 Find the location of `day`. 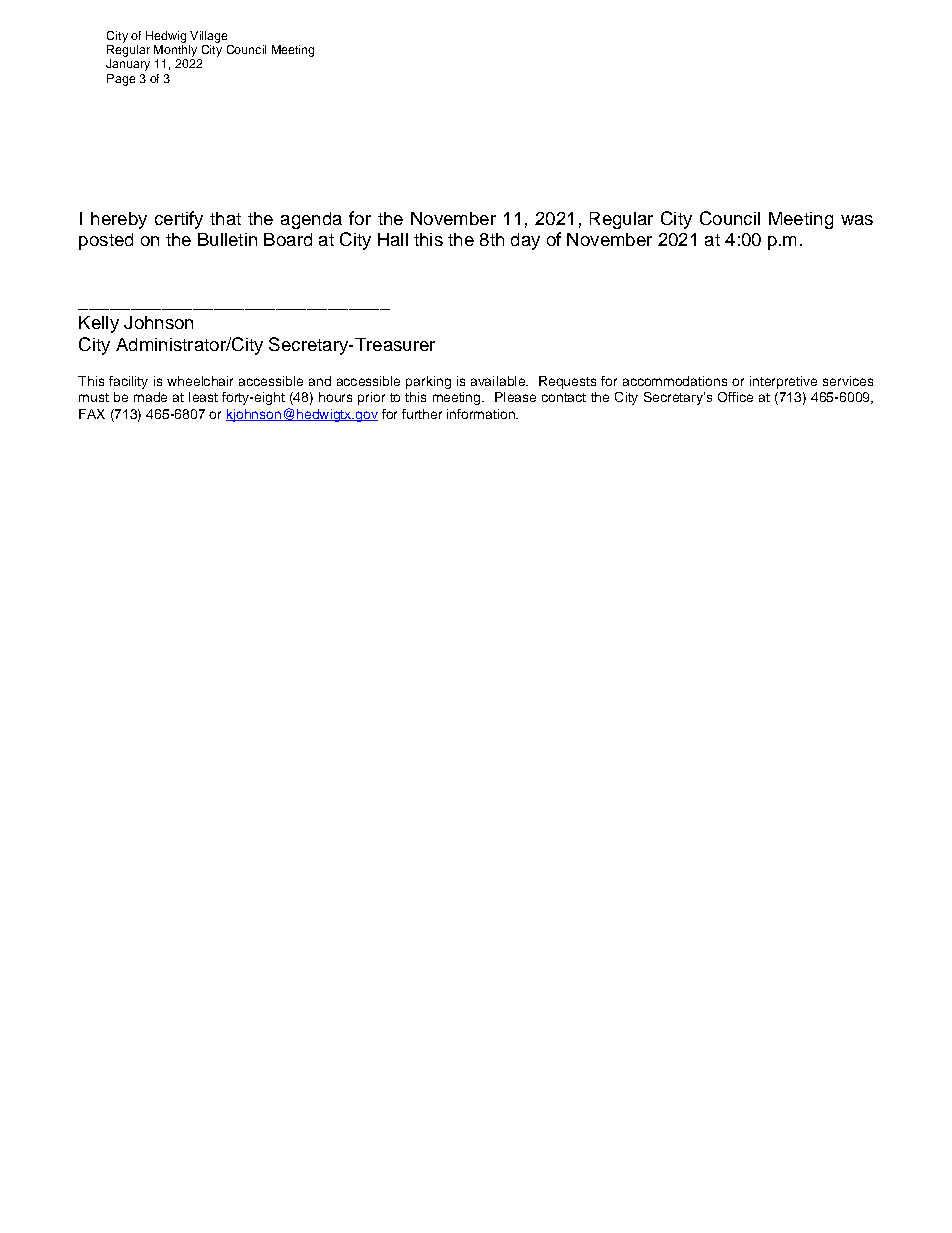

day is located at coordinates (525, 241).
